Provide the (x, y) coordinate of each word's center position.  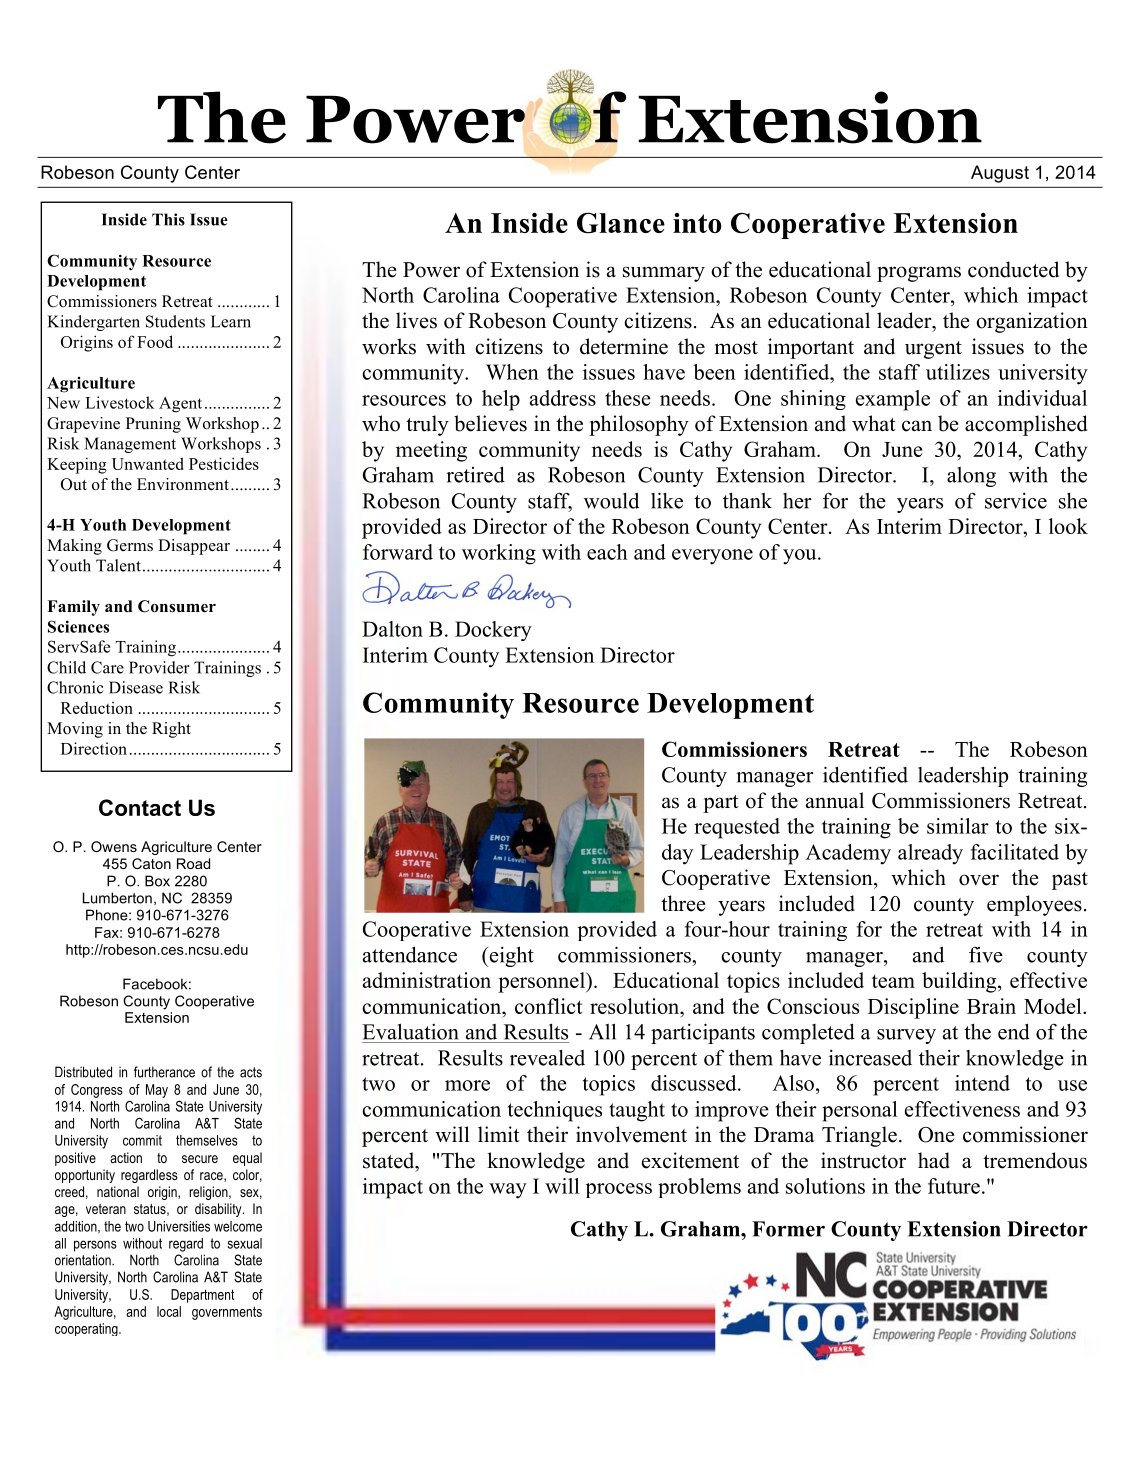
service (1016, 501)
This (168, 219)
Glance (621, 223)
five (986, 954)
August (1000, 174)
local (169, 1311)
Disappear (194, 547)
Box (157, 881)
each (607, 552)
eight (510, 956)
